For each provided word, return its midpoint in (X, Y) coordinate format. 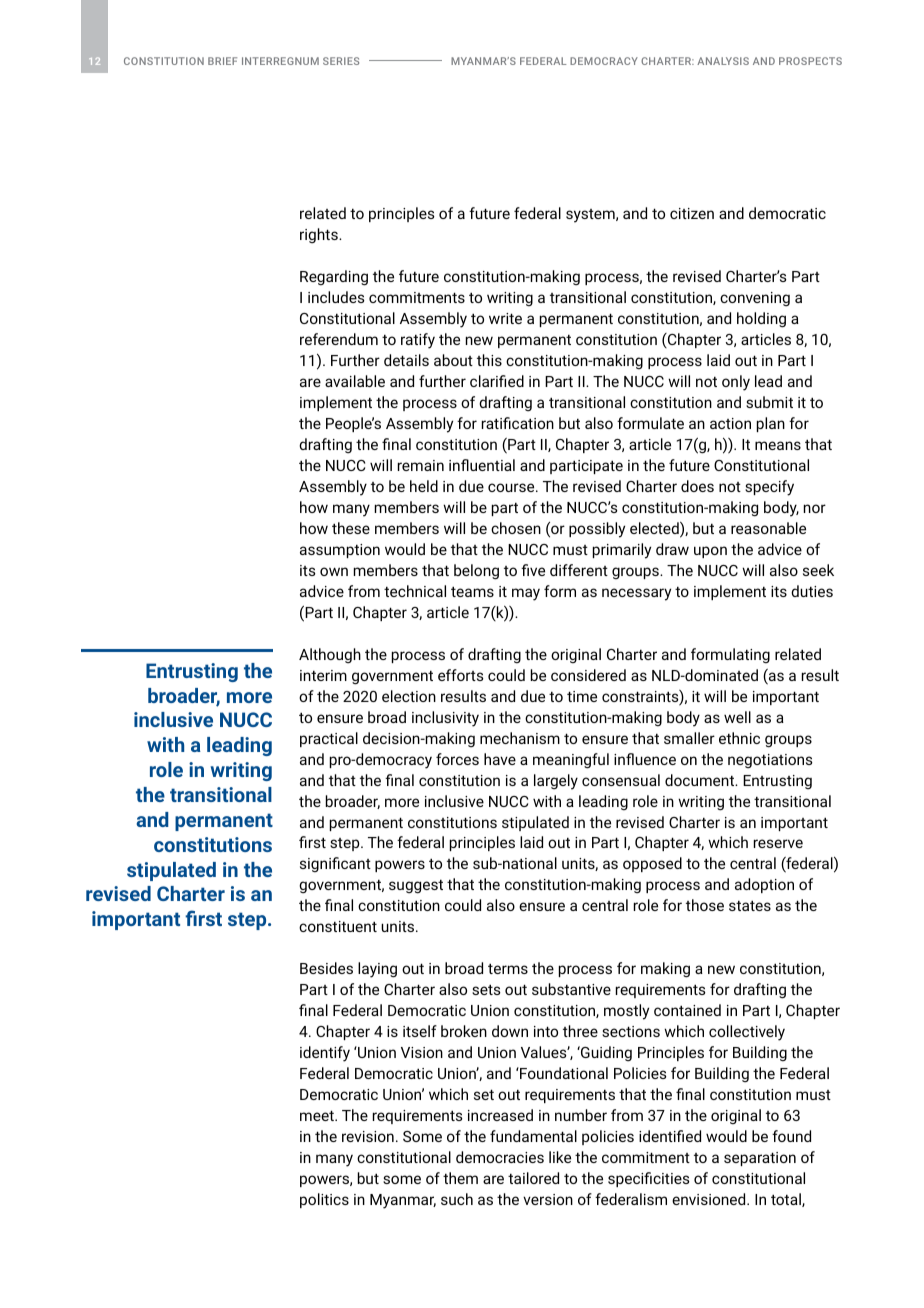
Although (330, 655)
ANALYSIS (723, 61)
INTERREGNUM (280, 61)
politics (324, 1200)
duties (812, 591)
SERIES (341, 61)
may (526, 594)
